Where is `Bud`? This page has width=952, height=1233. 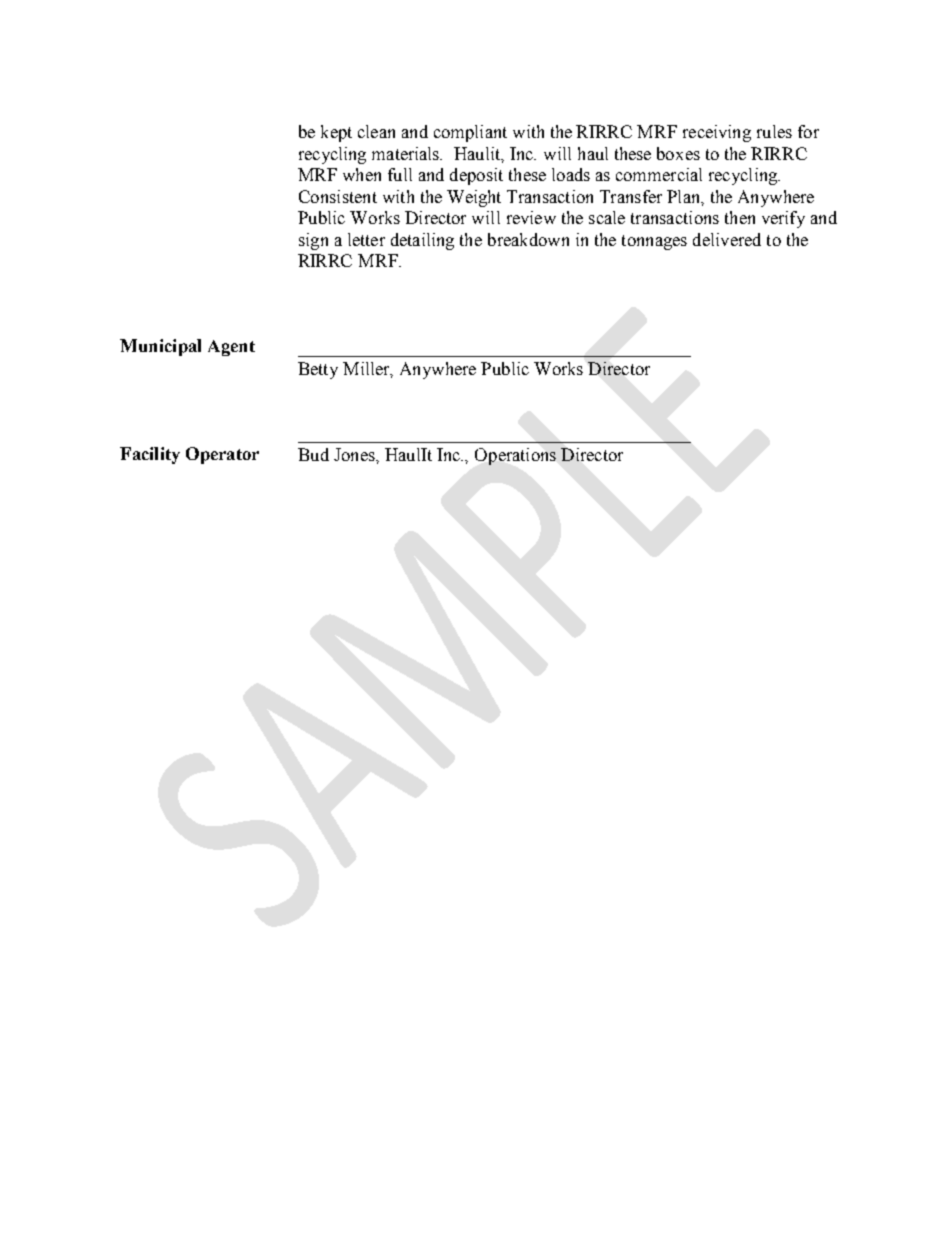
Bud is located at coordinates (313, 454).
